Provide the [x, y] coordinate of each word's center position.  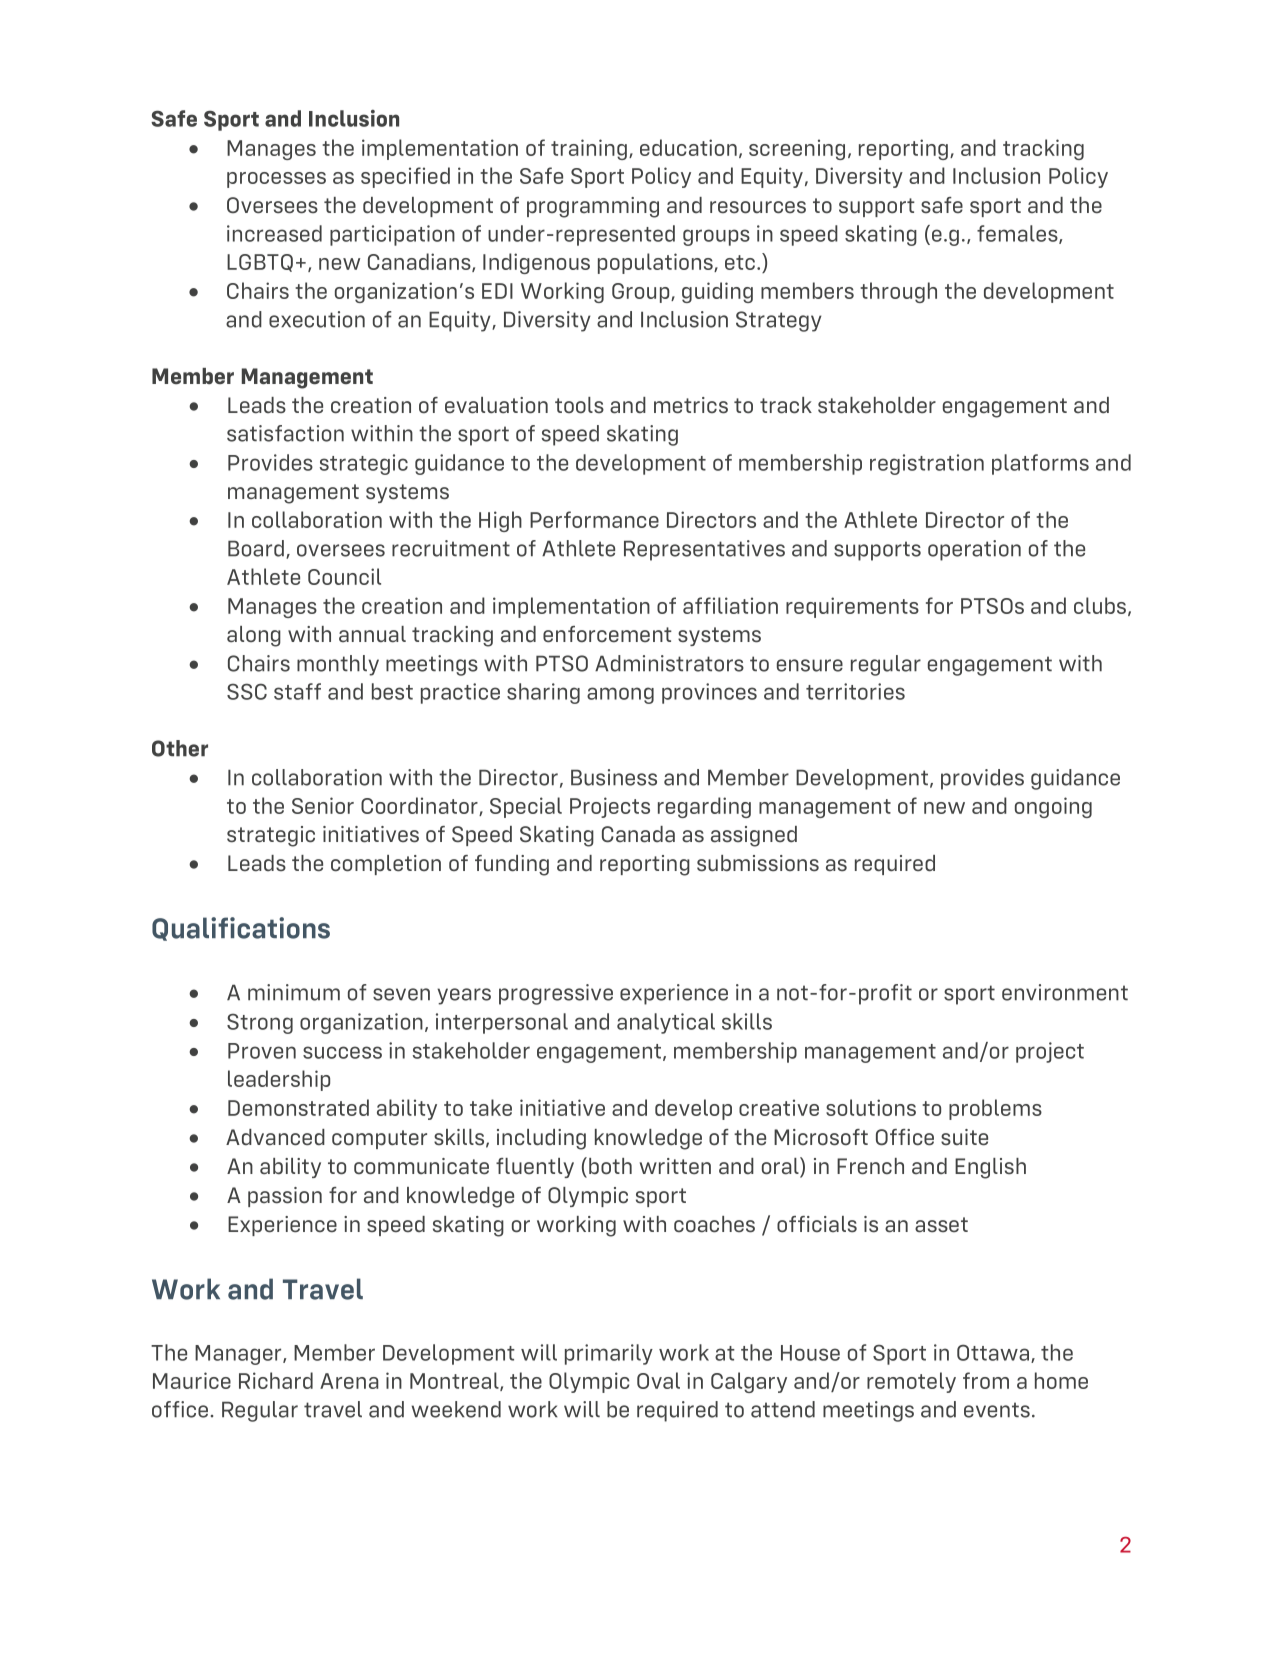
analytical [666, 1023]
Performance [594, 519]
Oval [658, 1380]
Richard [276, 1380]
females [1018, 234]
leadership [279, 1080]
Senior [323, 805]
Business [614, 777]
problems [995, 1109]
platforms [1040, 464]
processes [276, 180]
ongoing [1053, 807]
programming [593, 207]
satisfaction [285, 433]
